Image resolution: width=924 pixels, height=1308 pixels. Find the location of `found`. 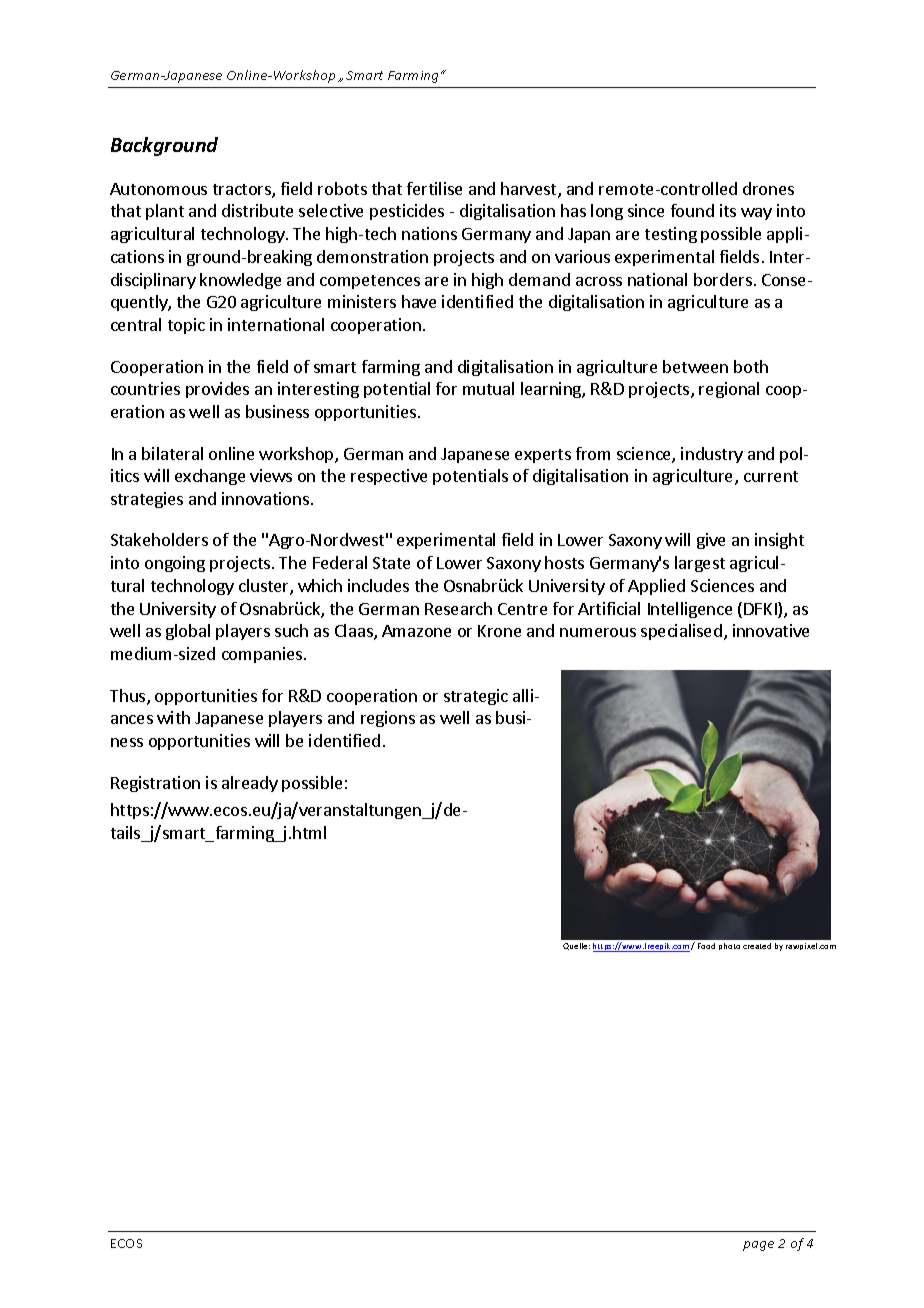

found is located at coordinates (692, 210).
